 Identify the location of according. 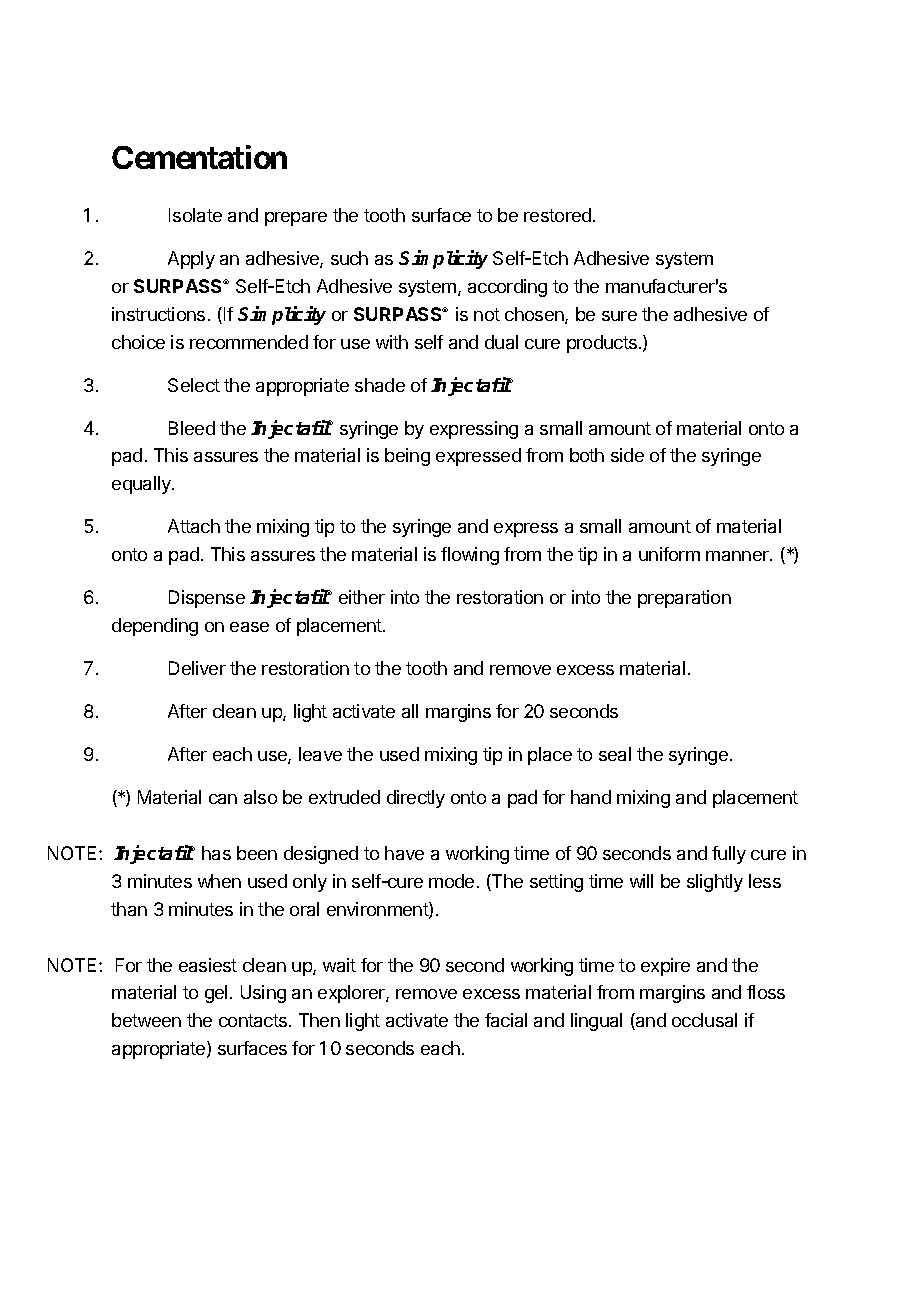
(507, 288).
